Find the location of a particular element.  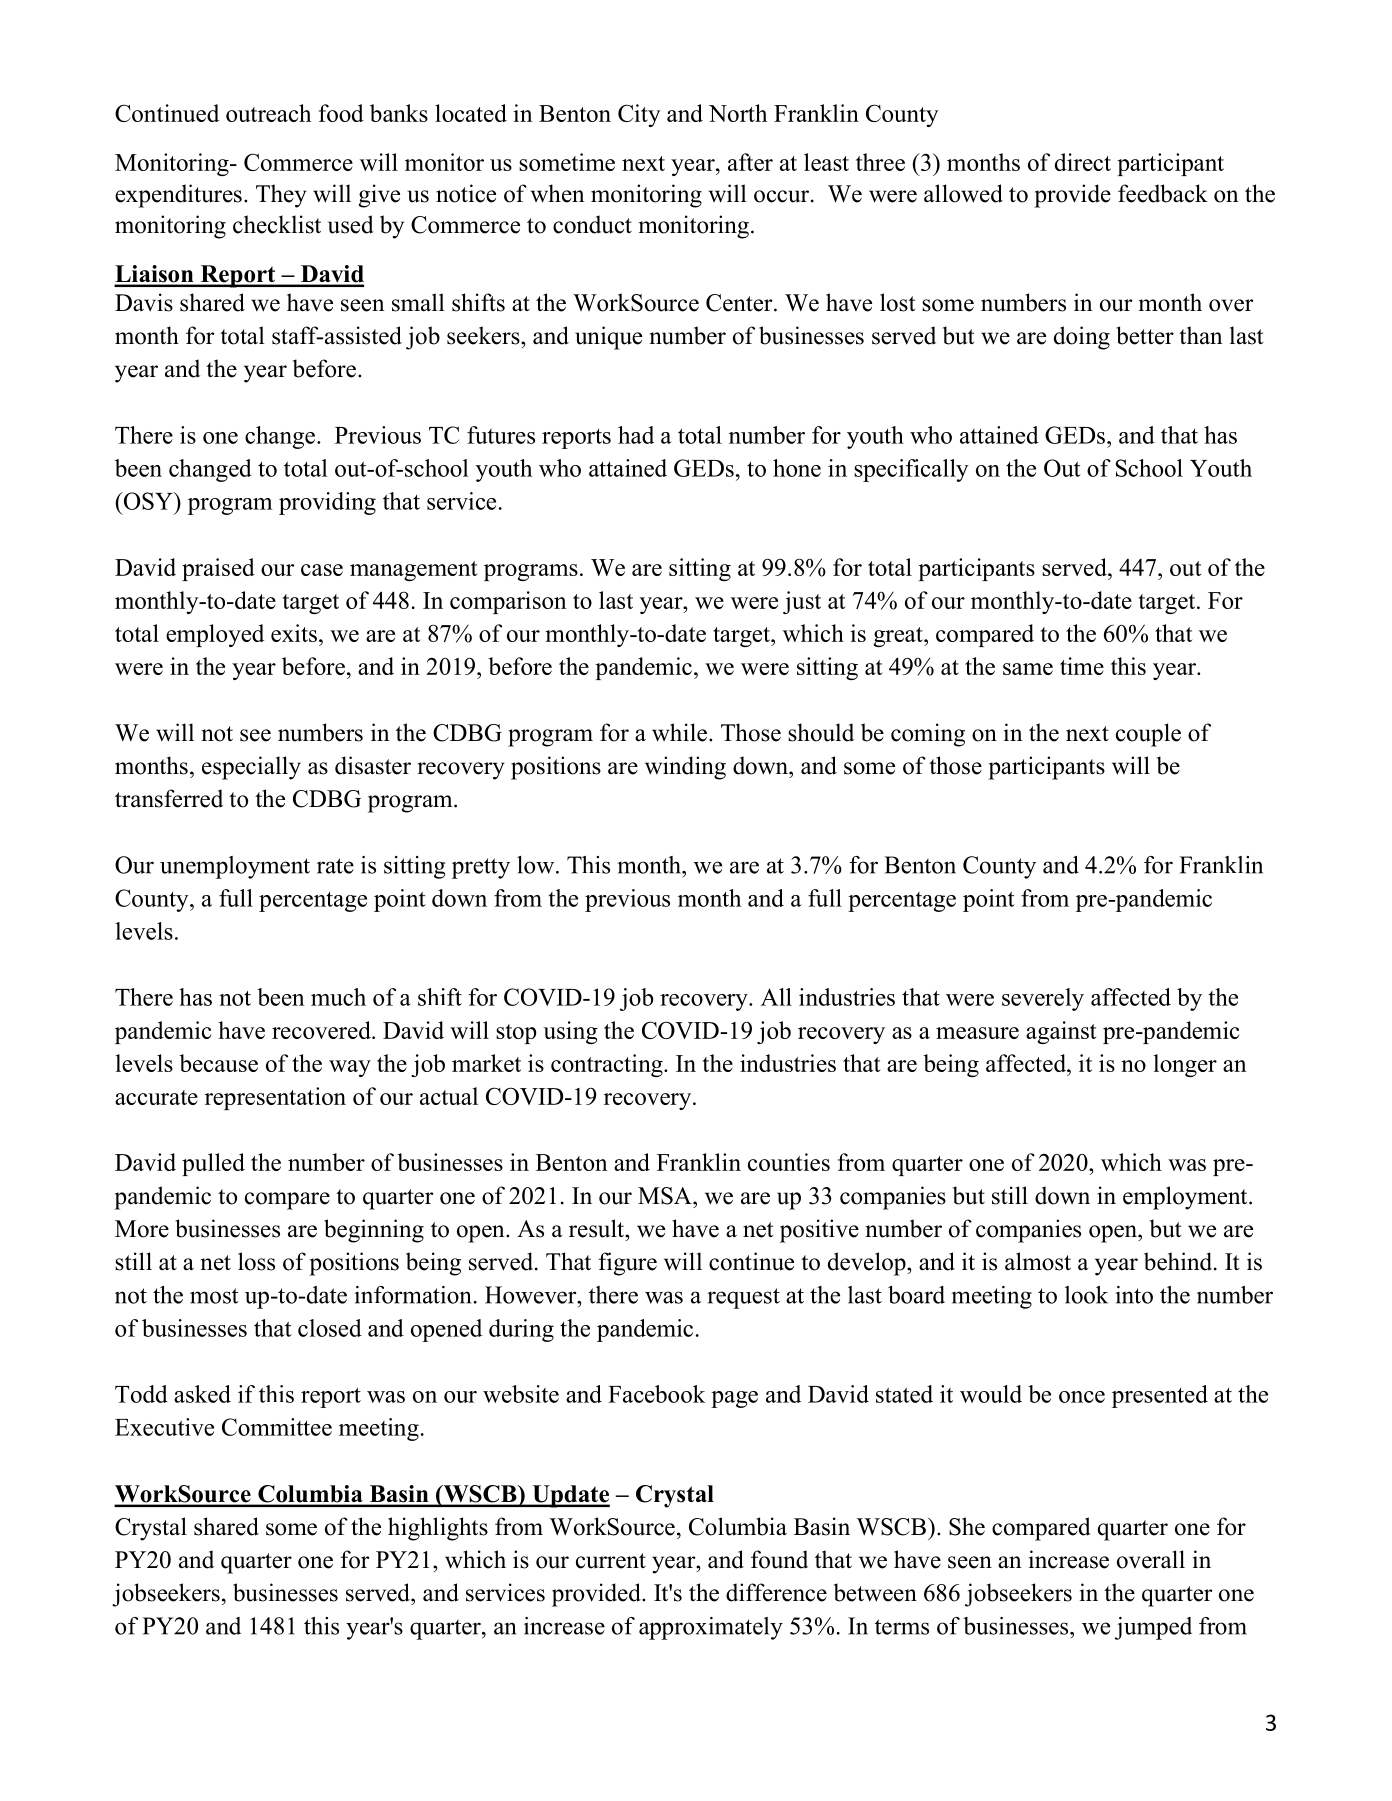

current is located at coordinates (611, 1561).
